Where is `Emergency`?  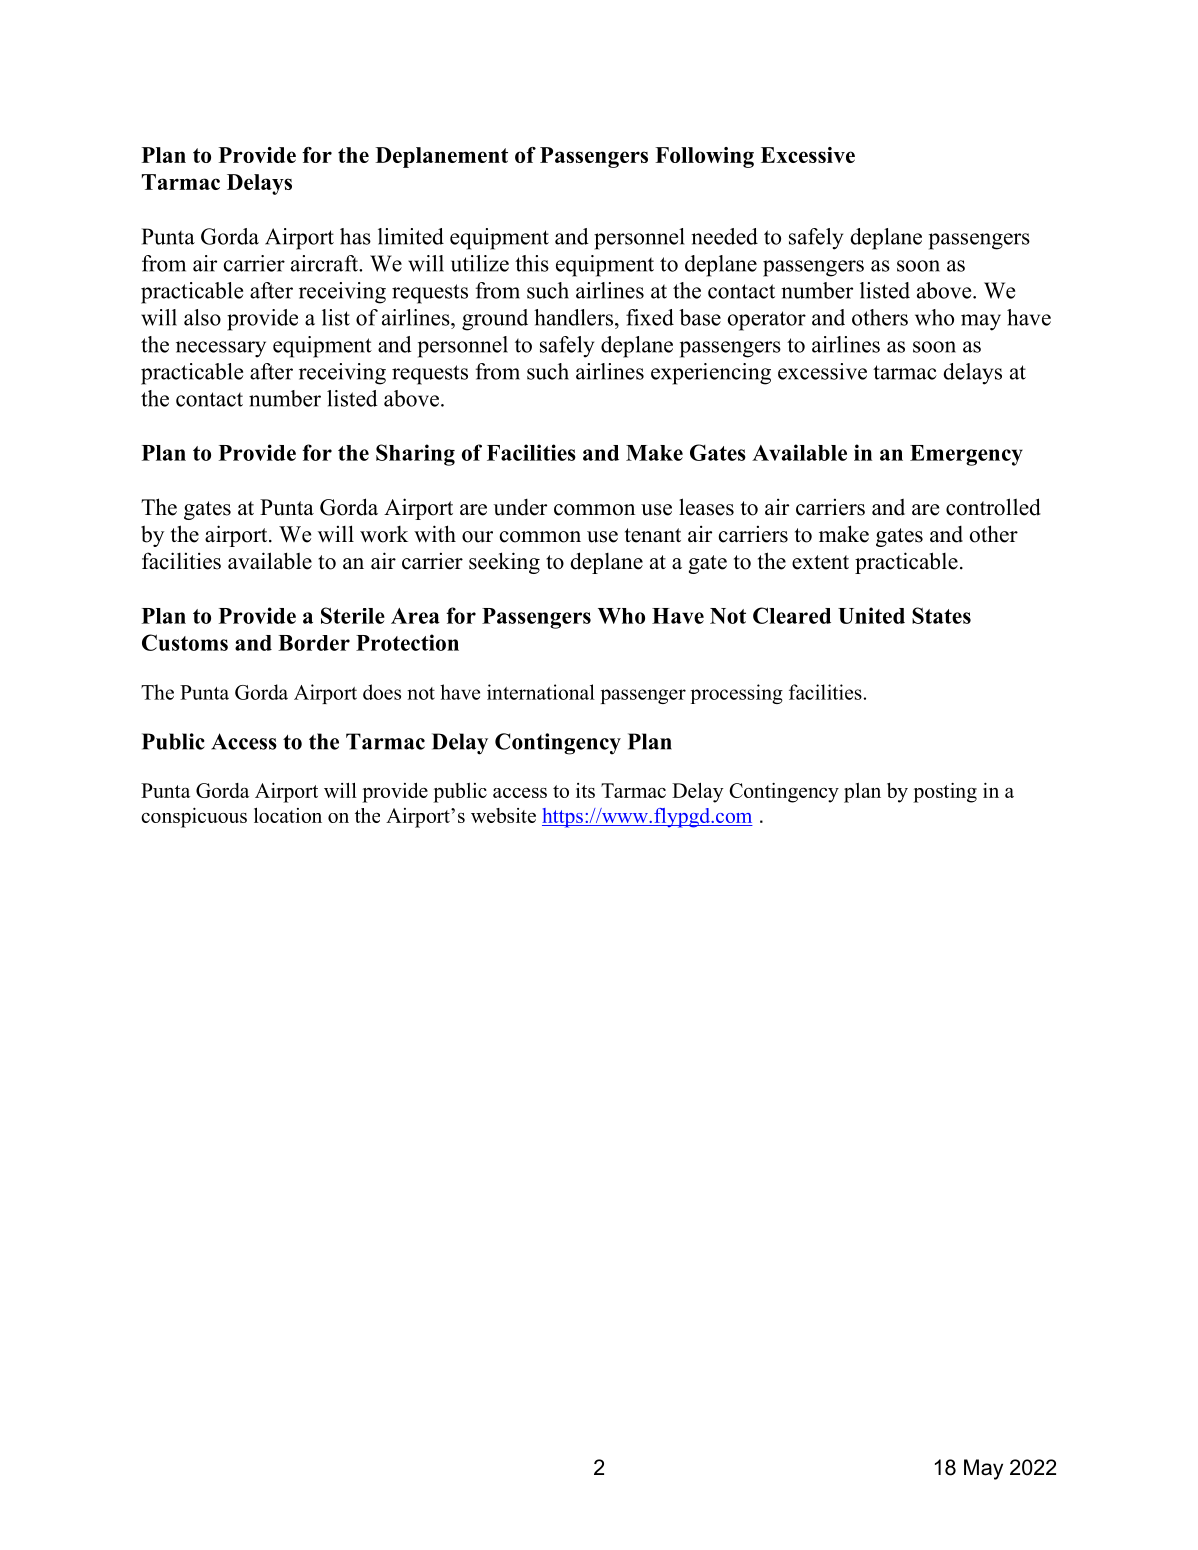 Emergency is located at coordinates (966, 455).
